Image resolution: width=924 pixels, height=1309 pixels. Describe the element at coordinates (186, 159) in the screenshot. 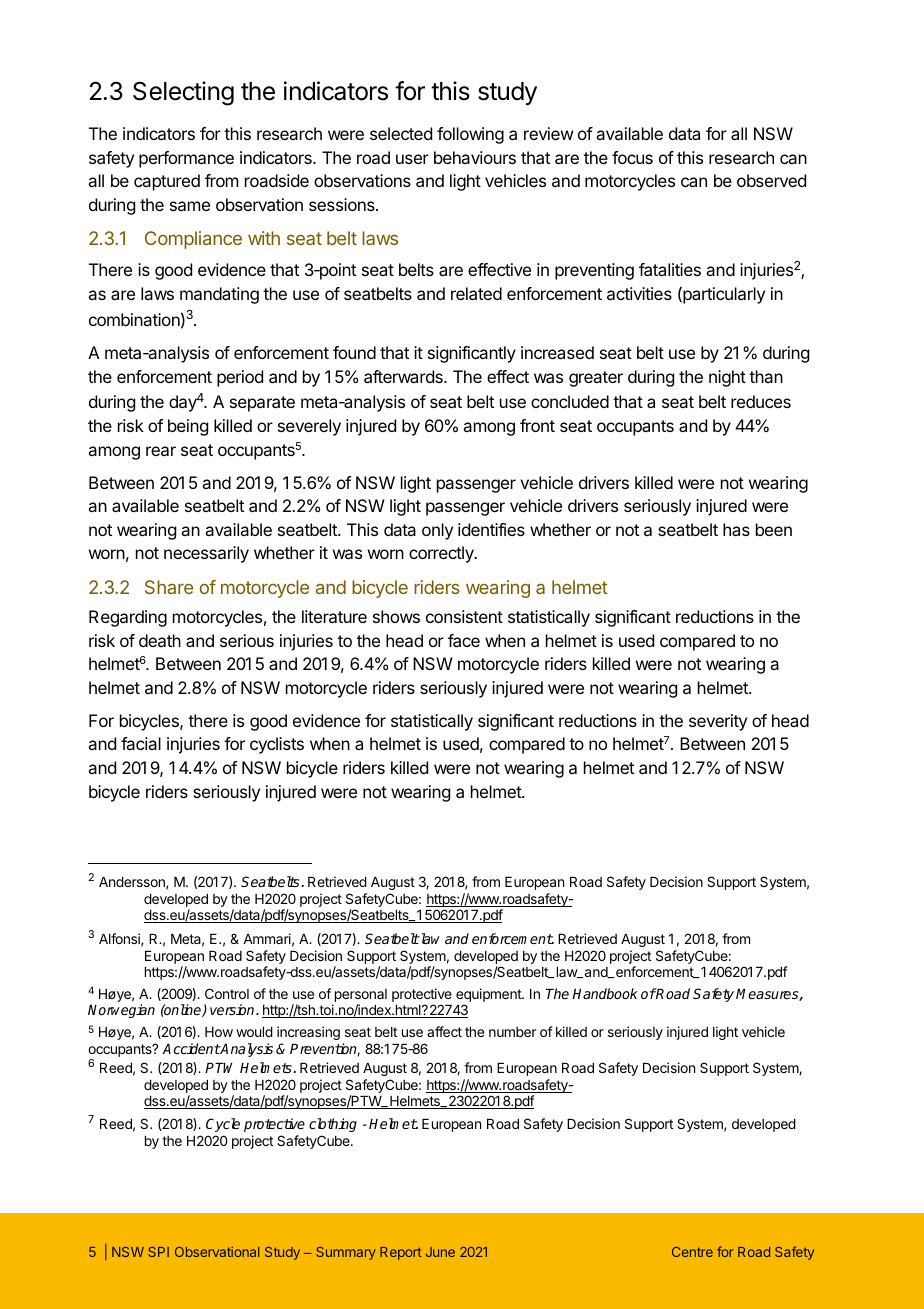

I see `performance` at that location.
